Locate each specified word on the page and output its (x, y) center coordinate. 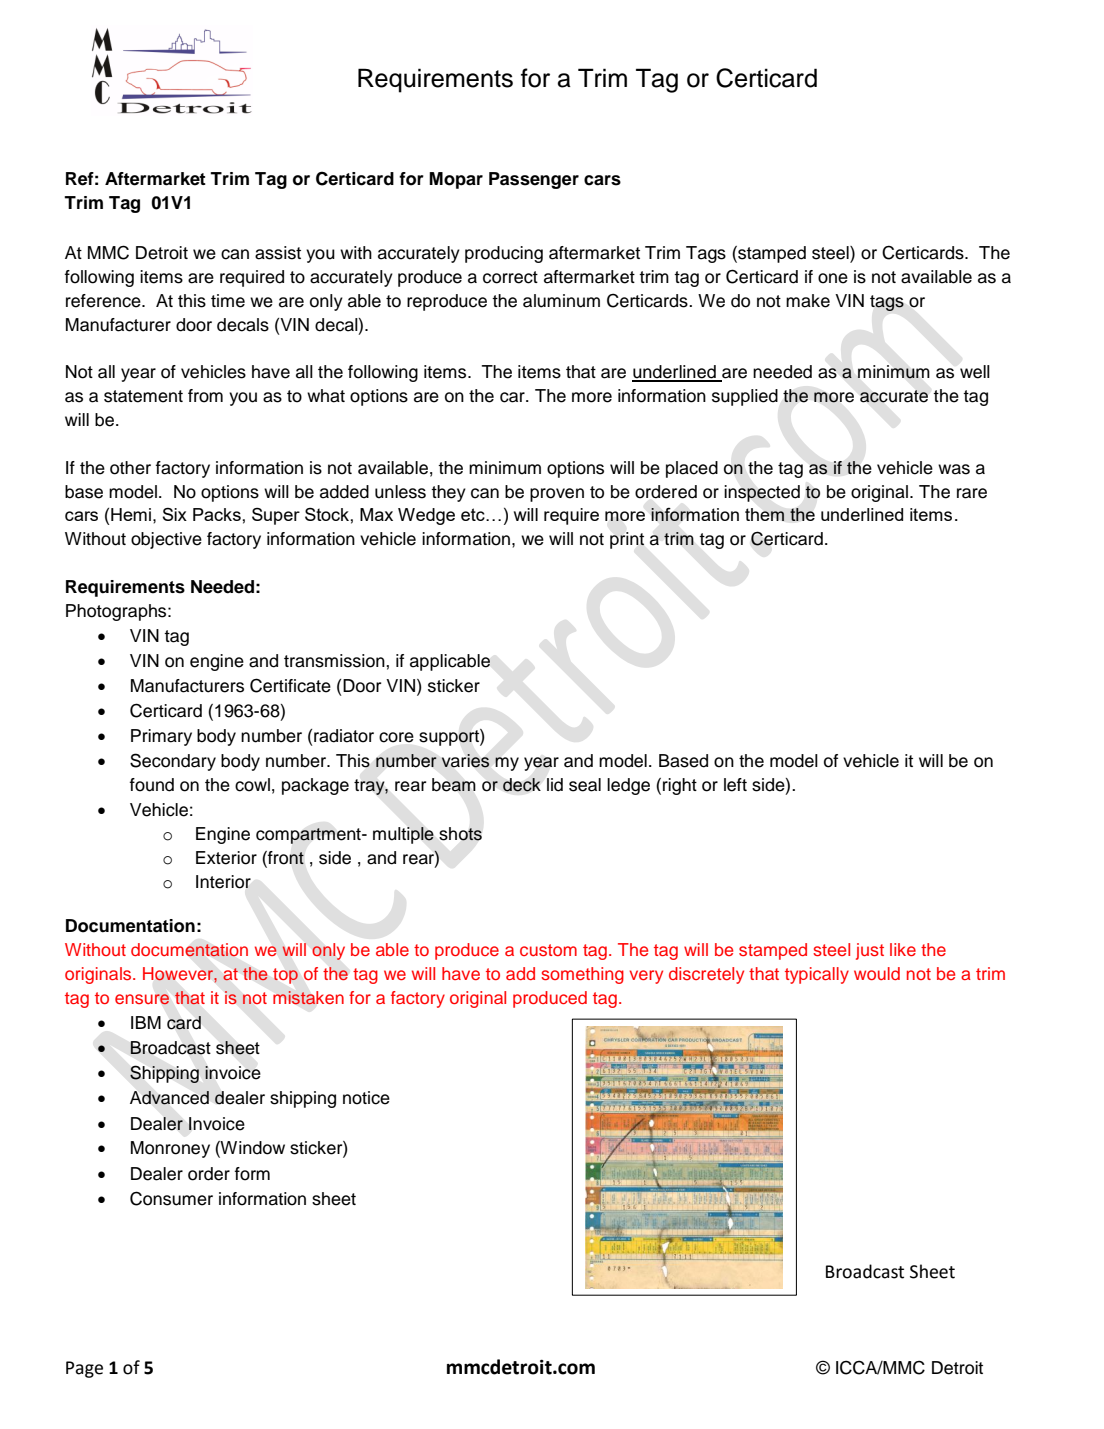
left (735, 785)
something (582, 975)
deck (522, 785)
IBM (146, 1022)
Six (174, 514)
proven (557, 495)
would (877, 973)
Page (84, 1369)
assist (278, 253)
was (954, 469)
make (808, 301)
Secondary (173, 762)
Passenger (534, 180)
